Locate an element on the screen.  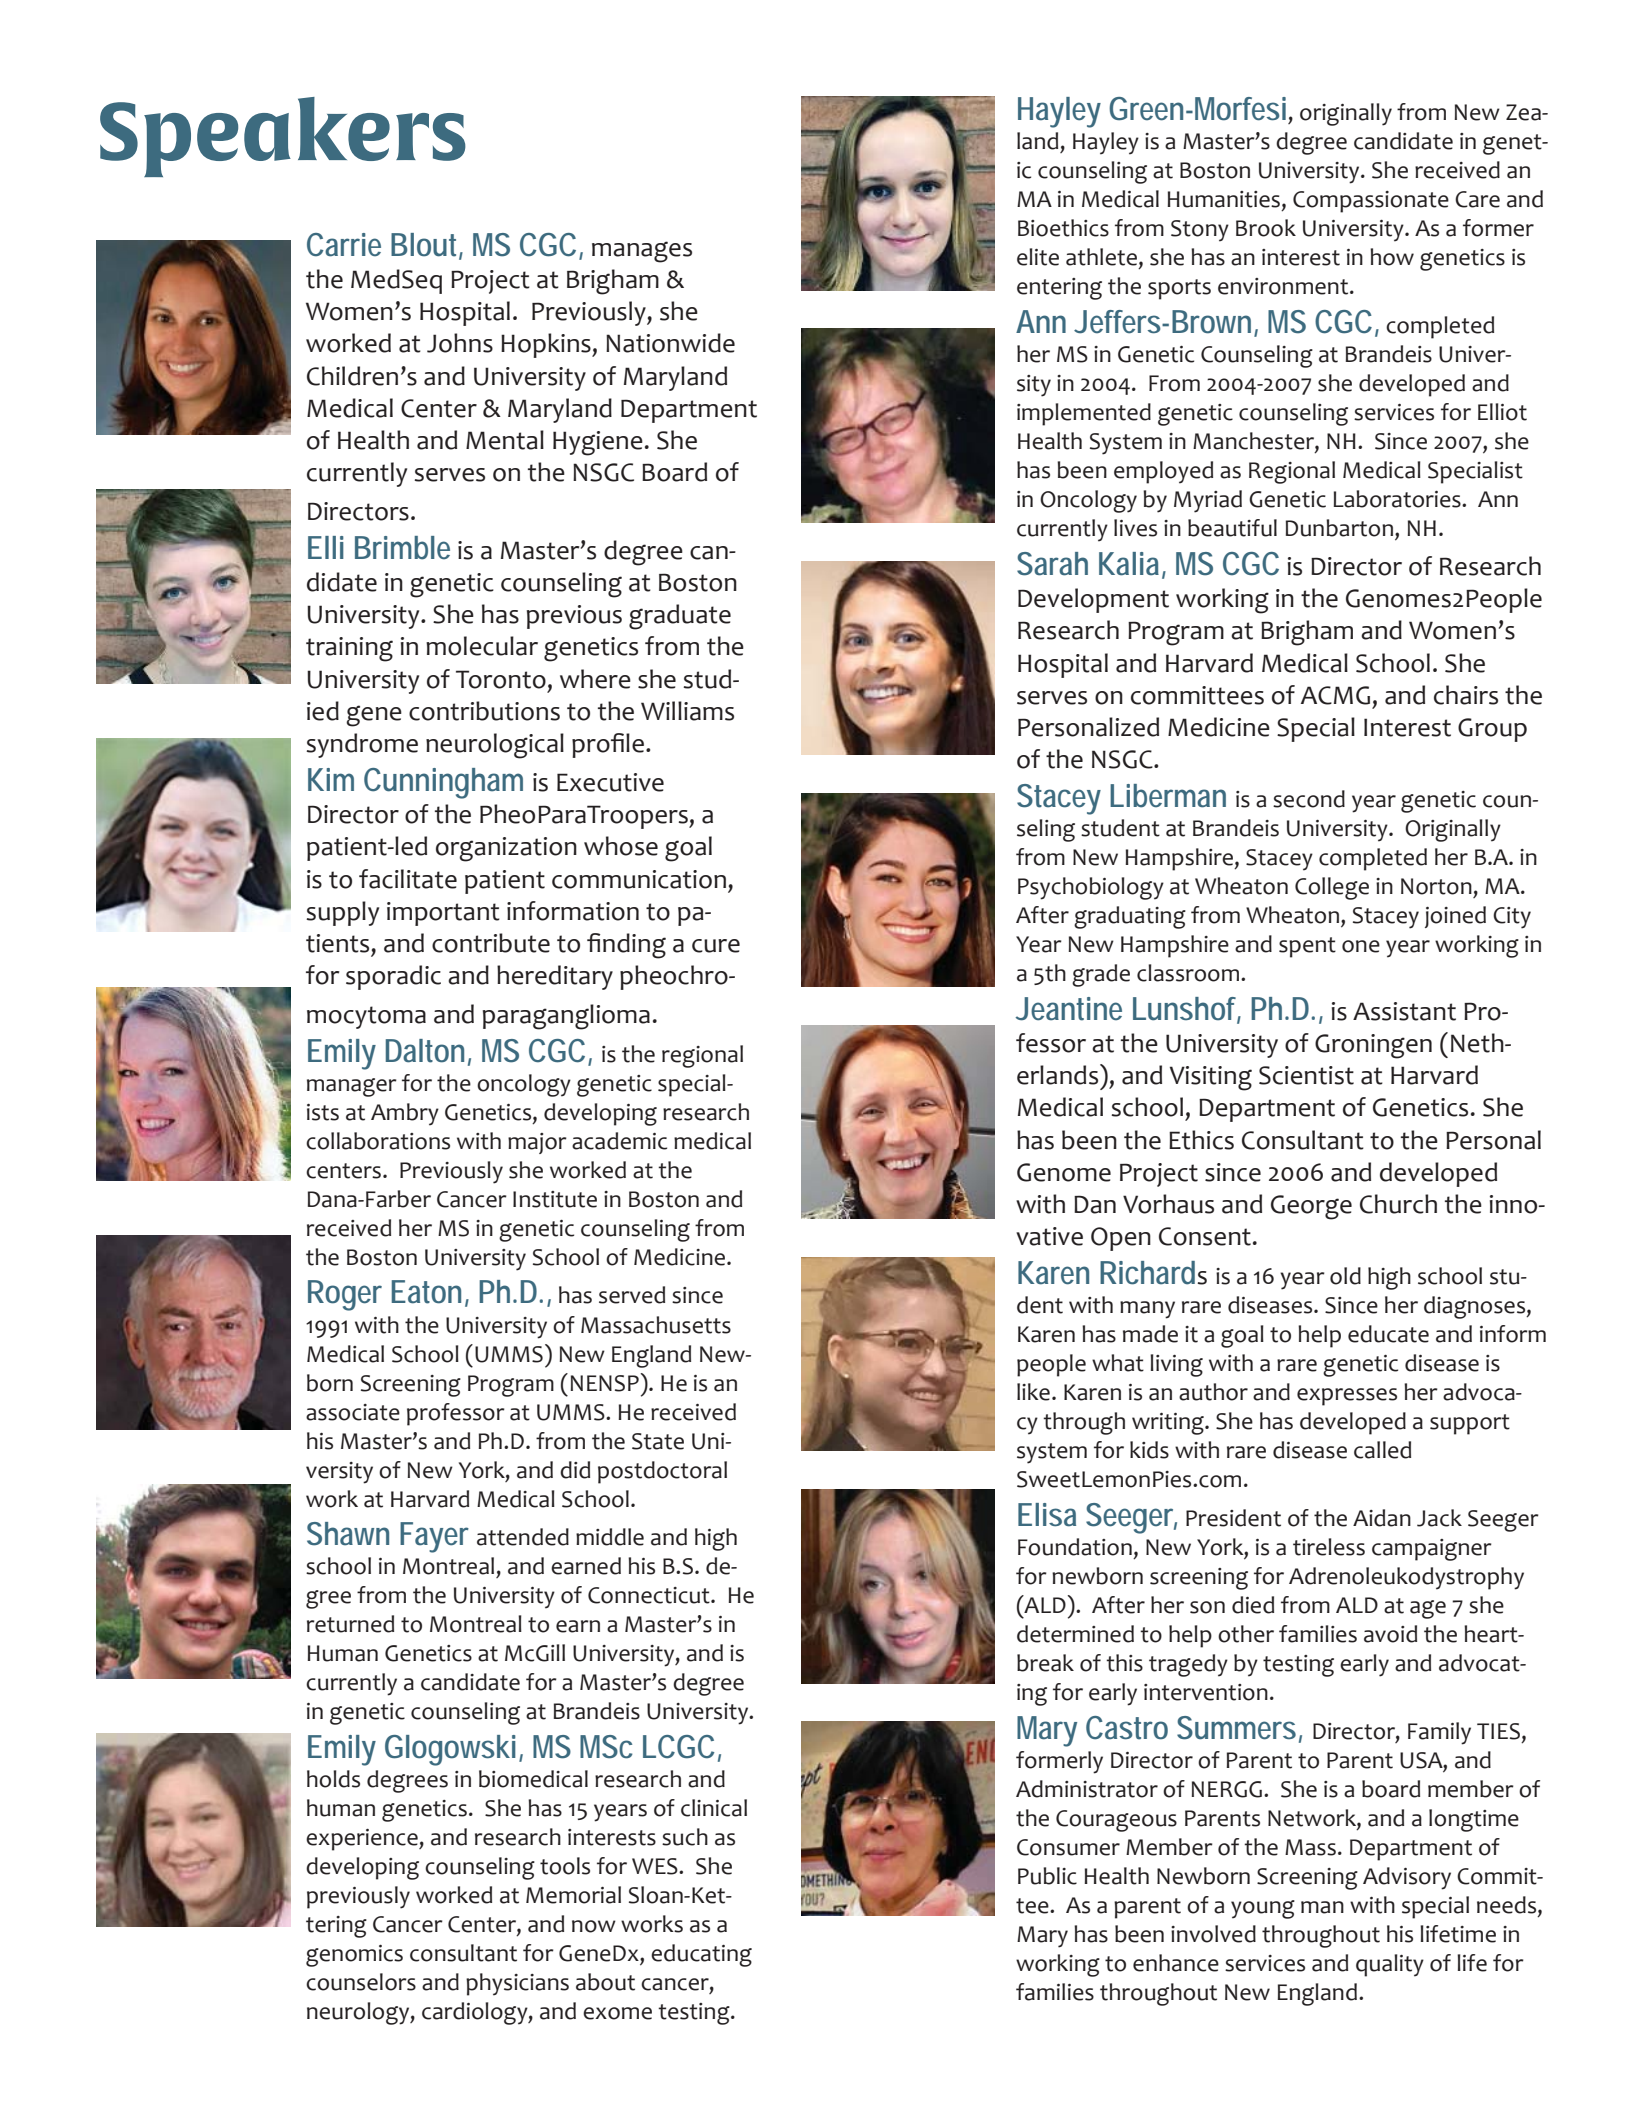
Carrie is located at coordinates (344, 245).
